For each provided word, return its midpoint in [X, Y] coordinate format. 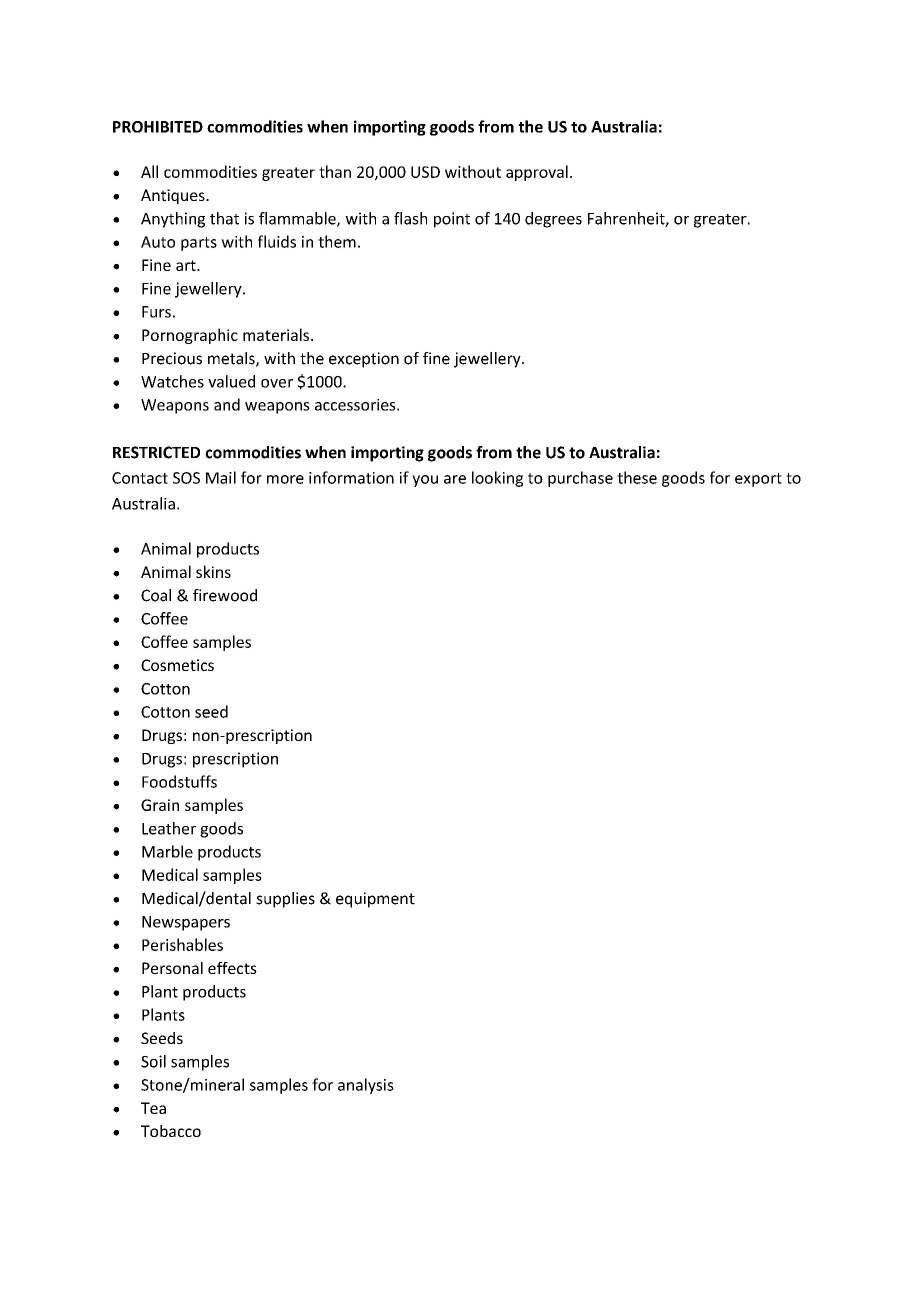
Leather [169, 828]
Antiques [174, 196]
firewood [225, 595]
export [758, 480]
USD [425, 172]
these [637, 477]
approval [537, 173]
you [425, 481]
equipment [375, 900]
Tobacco [171, 1131]
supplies [285, 900]
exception [364, 360]
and [227, 404]
